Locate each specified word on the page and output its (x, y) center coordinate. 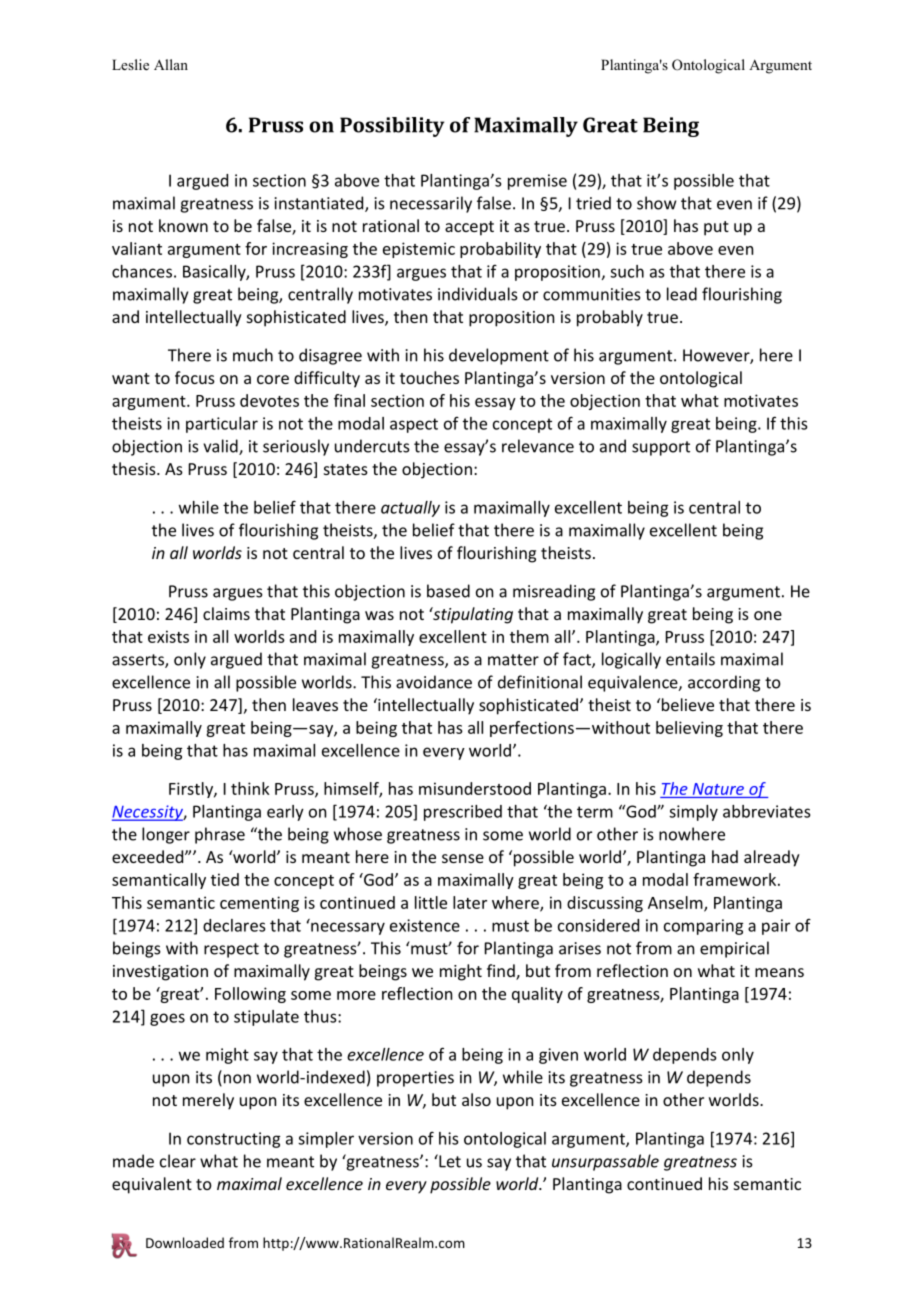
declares (234, 925)
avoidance (434, 682)
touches (429, 377)
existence (425, 925)
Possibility (392, 127)
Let (449, 1161)
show (656, 203)
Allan (171, 64)
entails (690, 659)
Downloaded (185, 1242)
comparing (703, 927)
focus (195, 377)
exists (168, 636)
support (661, 448)
